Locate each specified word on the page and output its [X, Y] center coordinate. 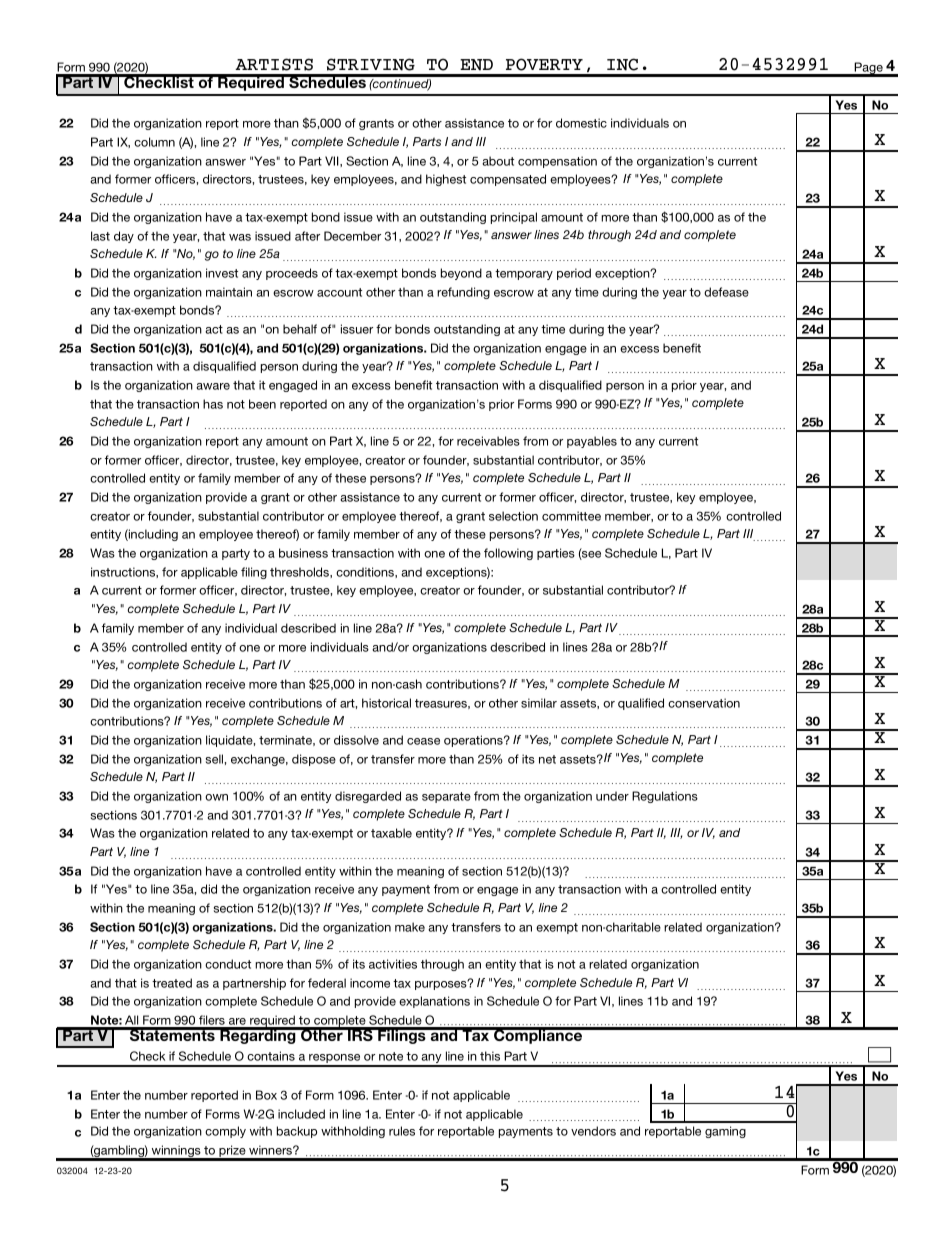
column [154, 142]
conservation [704, 703]
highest [446, 180]
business [303, 553]
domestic [581, 123]
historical [386, 703]
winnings [176, 1152]
